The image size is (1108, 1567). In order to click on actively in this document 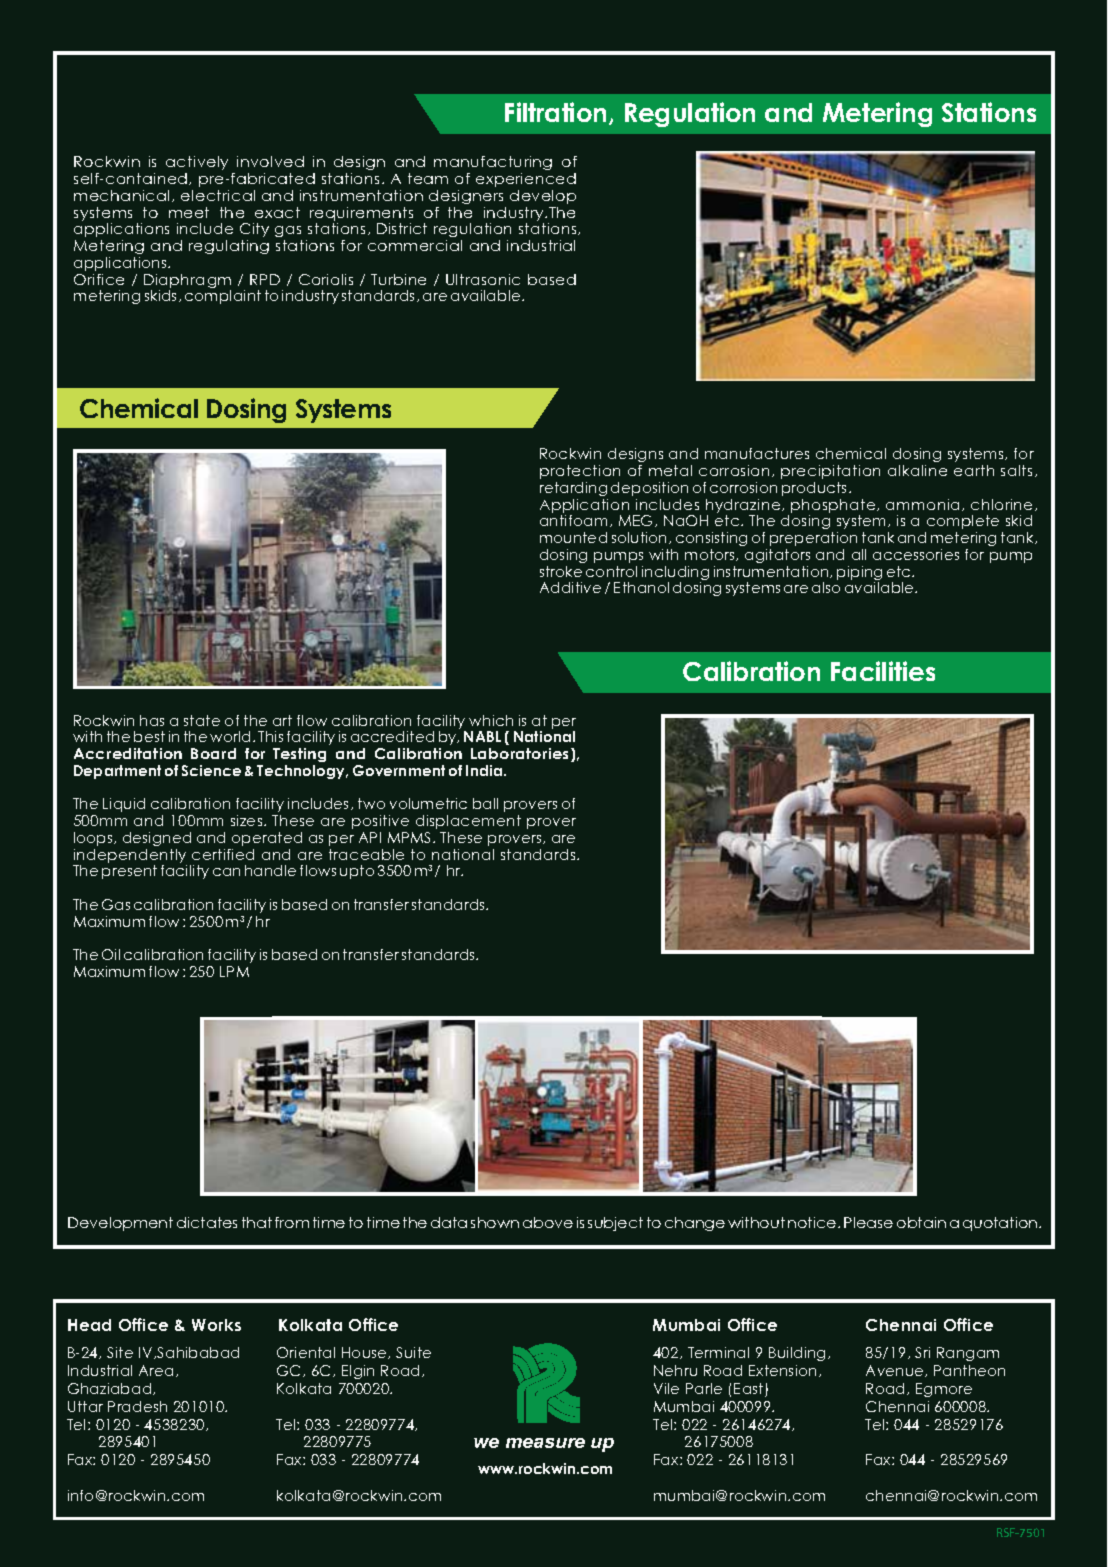, I will do `click(197, 163)`.
